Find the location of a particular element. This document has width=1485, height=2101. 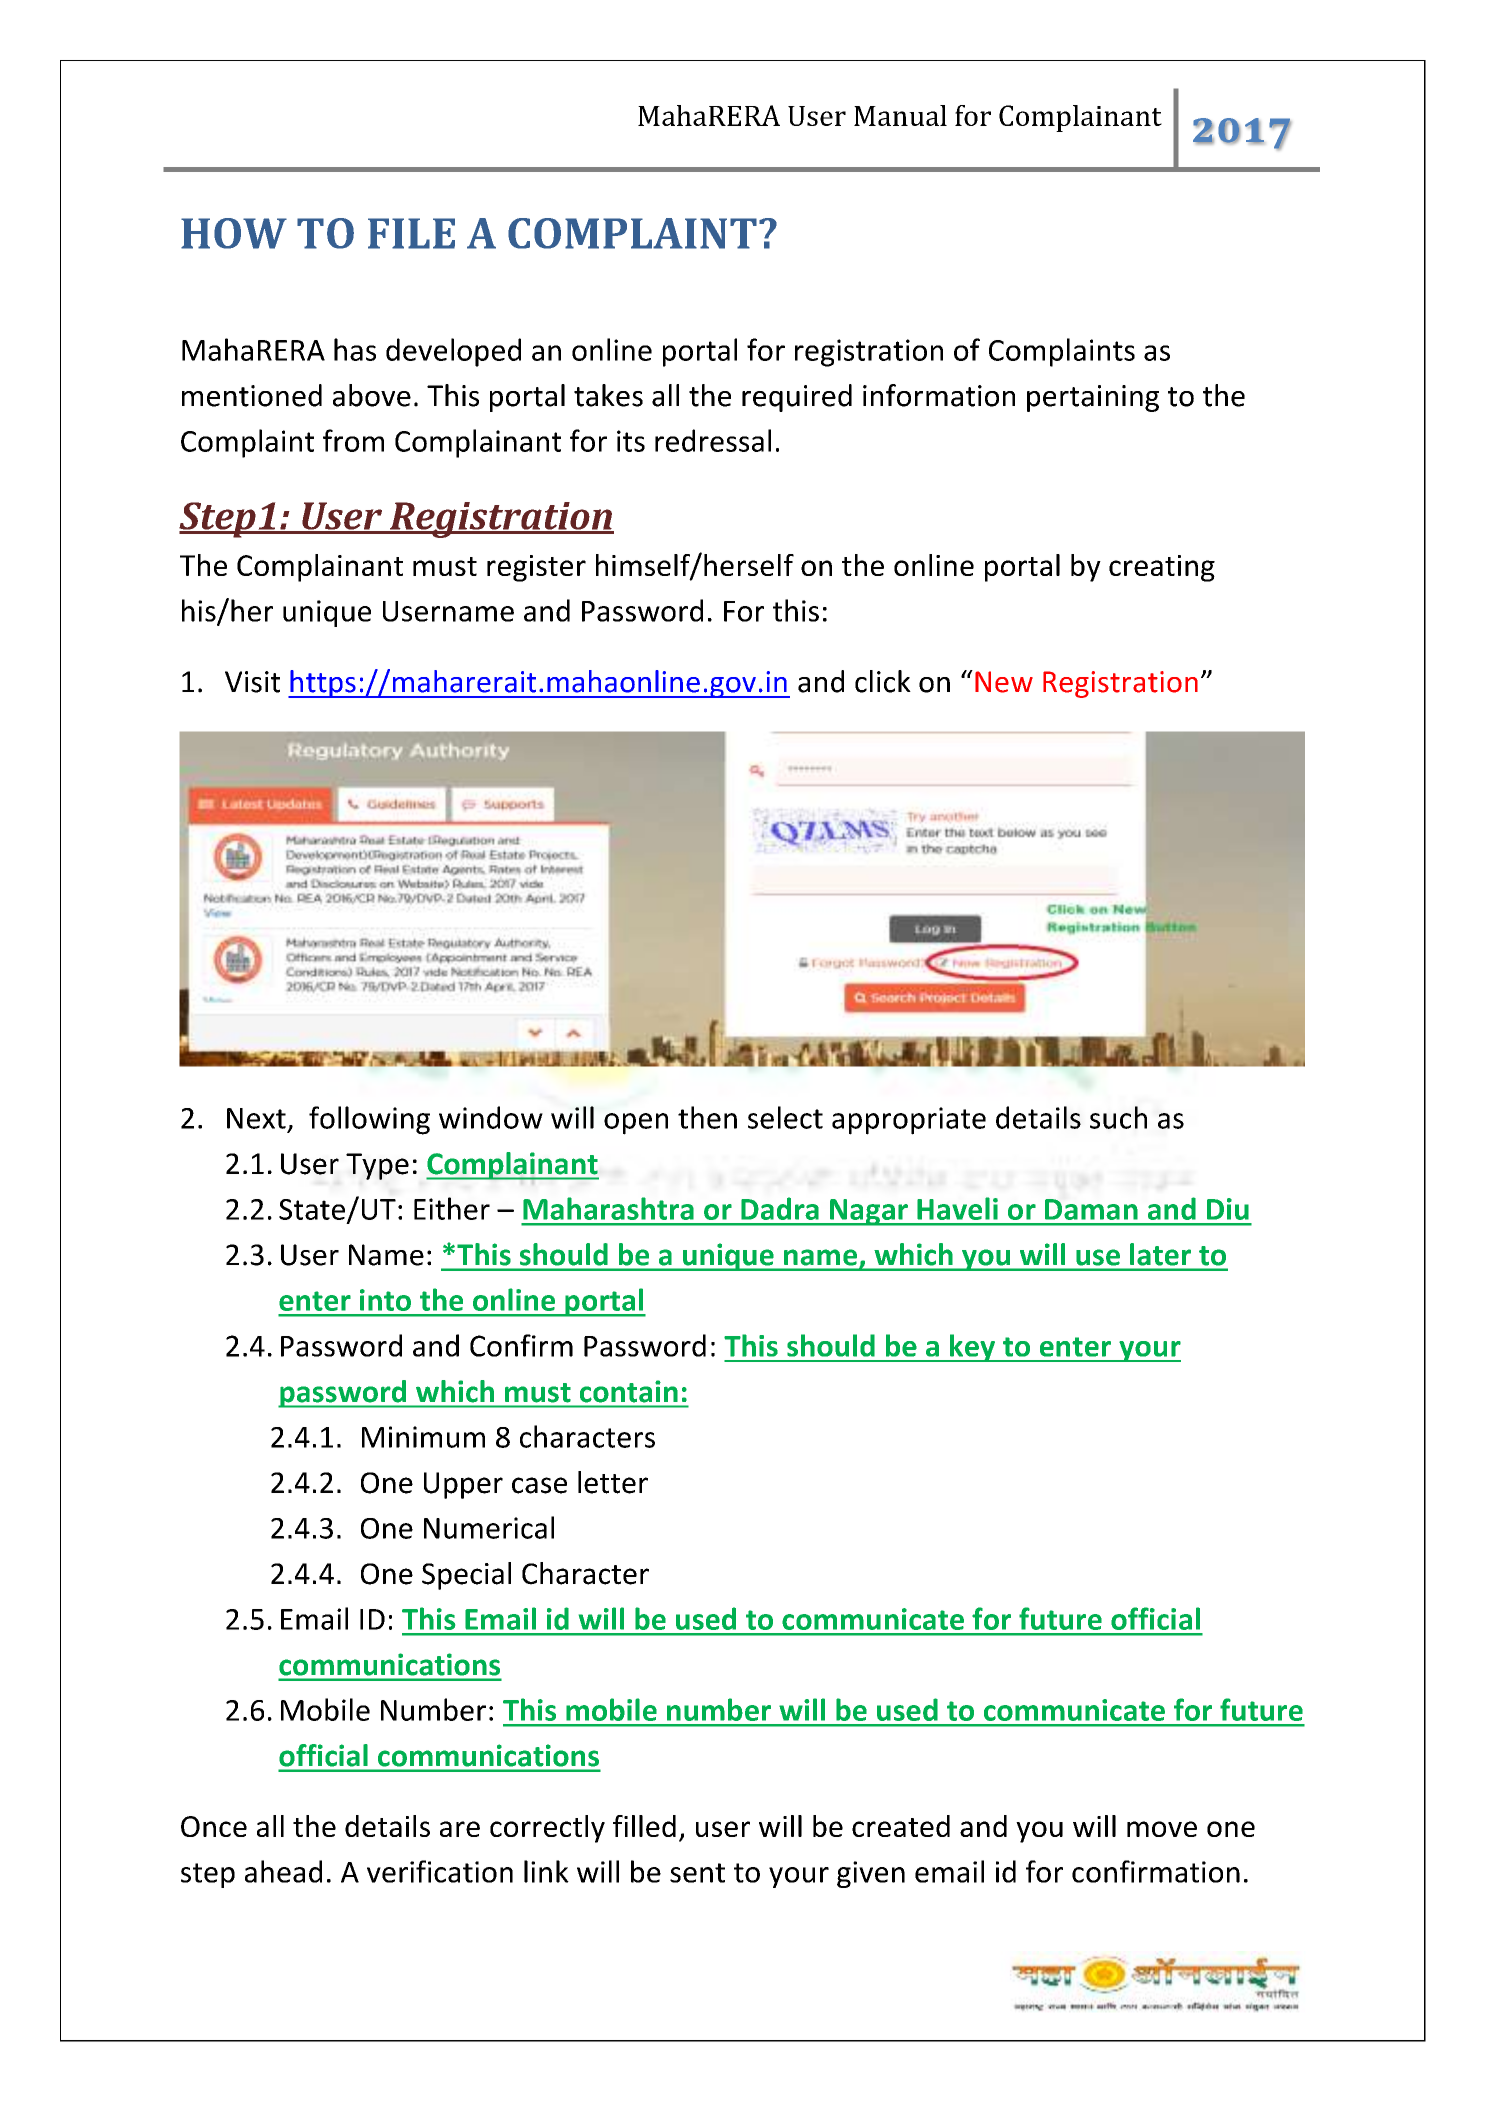

key is located at coordinates (972, 1348).
